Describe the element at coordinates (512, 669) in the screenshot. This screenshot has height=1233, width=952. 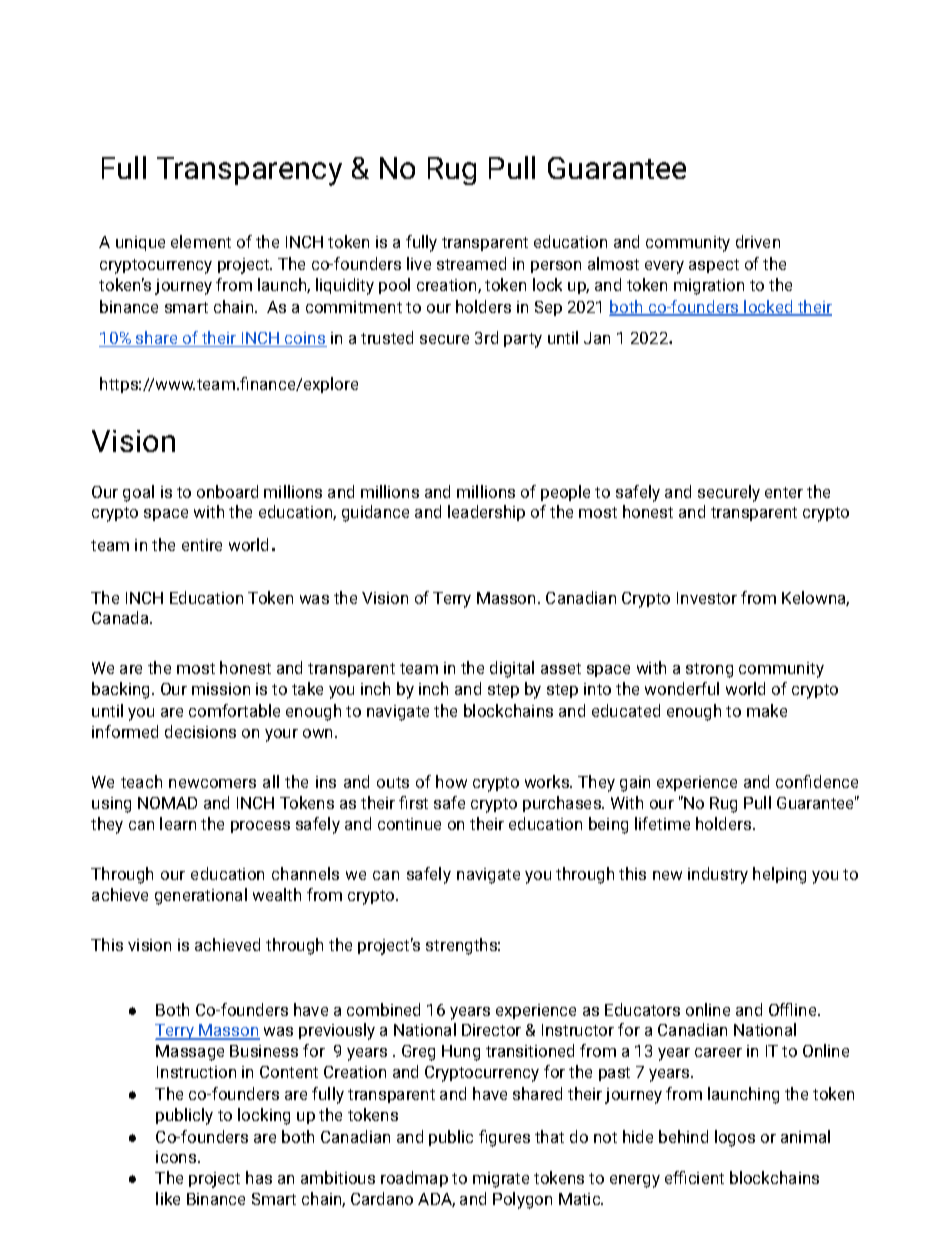
I see `digital` at that location.
